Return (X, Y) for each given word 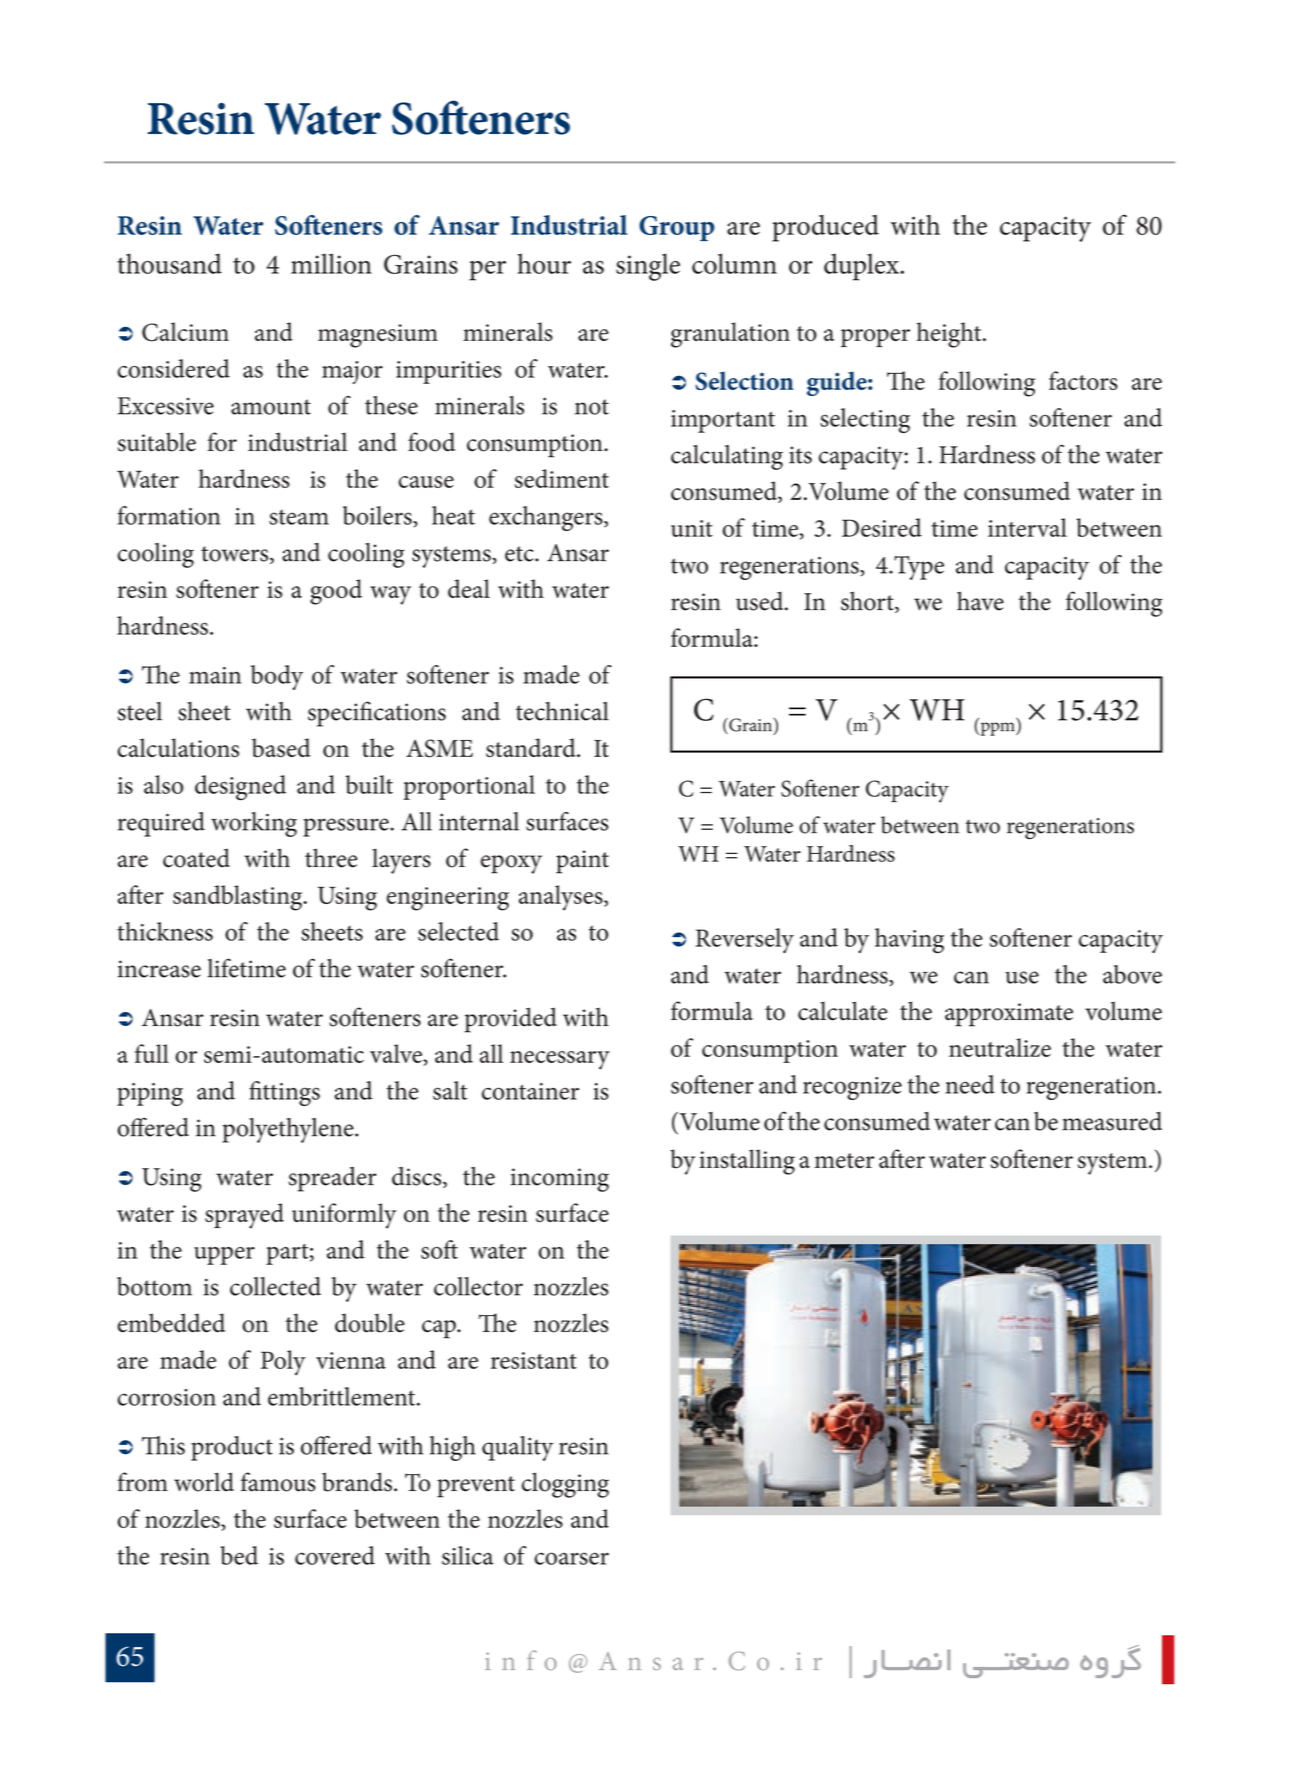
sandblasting (239, 898)
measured (1112, 1121)
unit (692, 528)
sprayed (244, 1216)
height (950, 335)
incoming (560, 1180)
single (648, 267)
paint (582, 862)
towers (236, 555)
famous (278, 1482)
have (980, 601)
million (331, 263)
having (909, 940)
